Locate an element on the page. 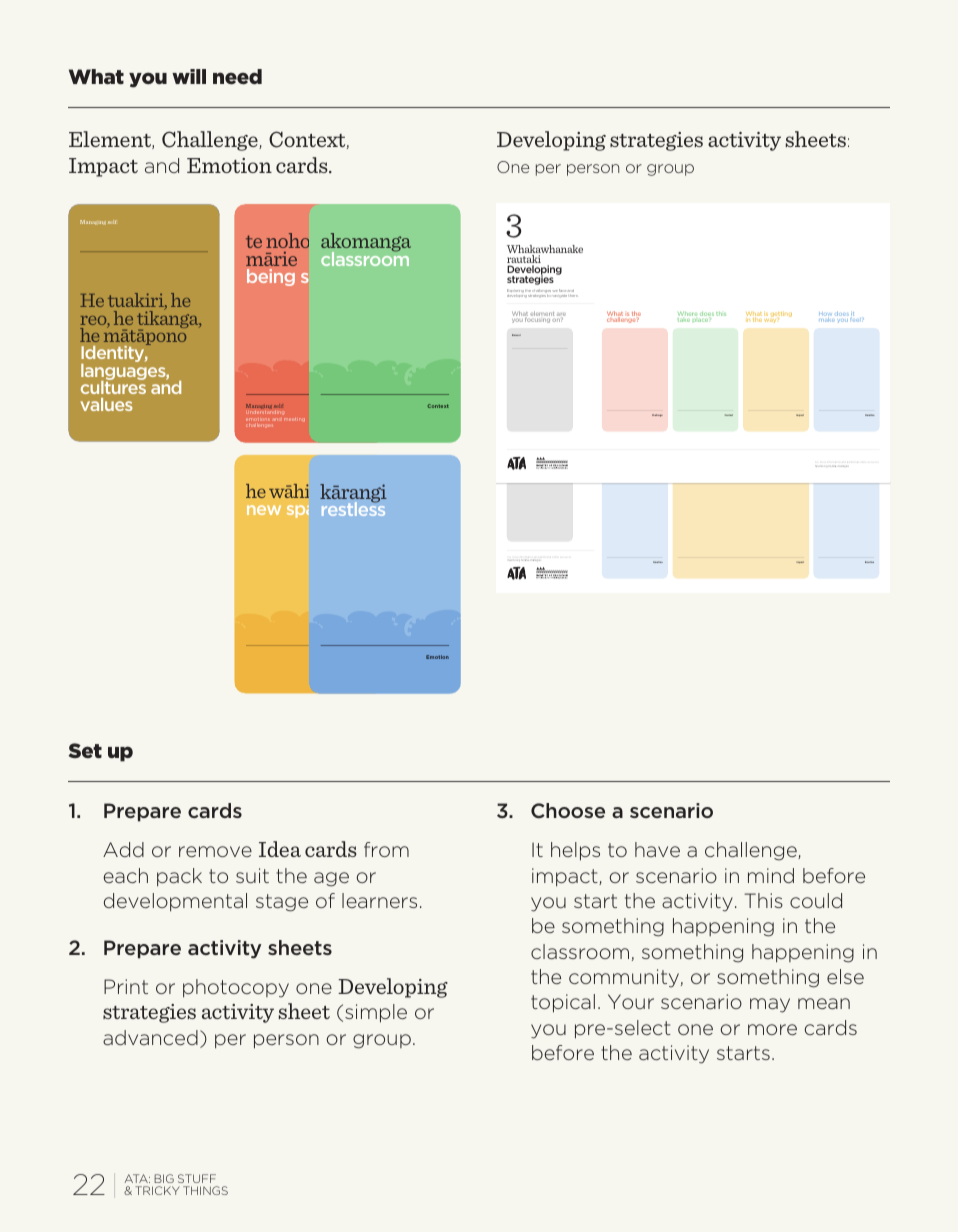 The width and height of the image is (958, 1232). being is located at coordinates (271, 277).
